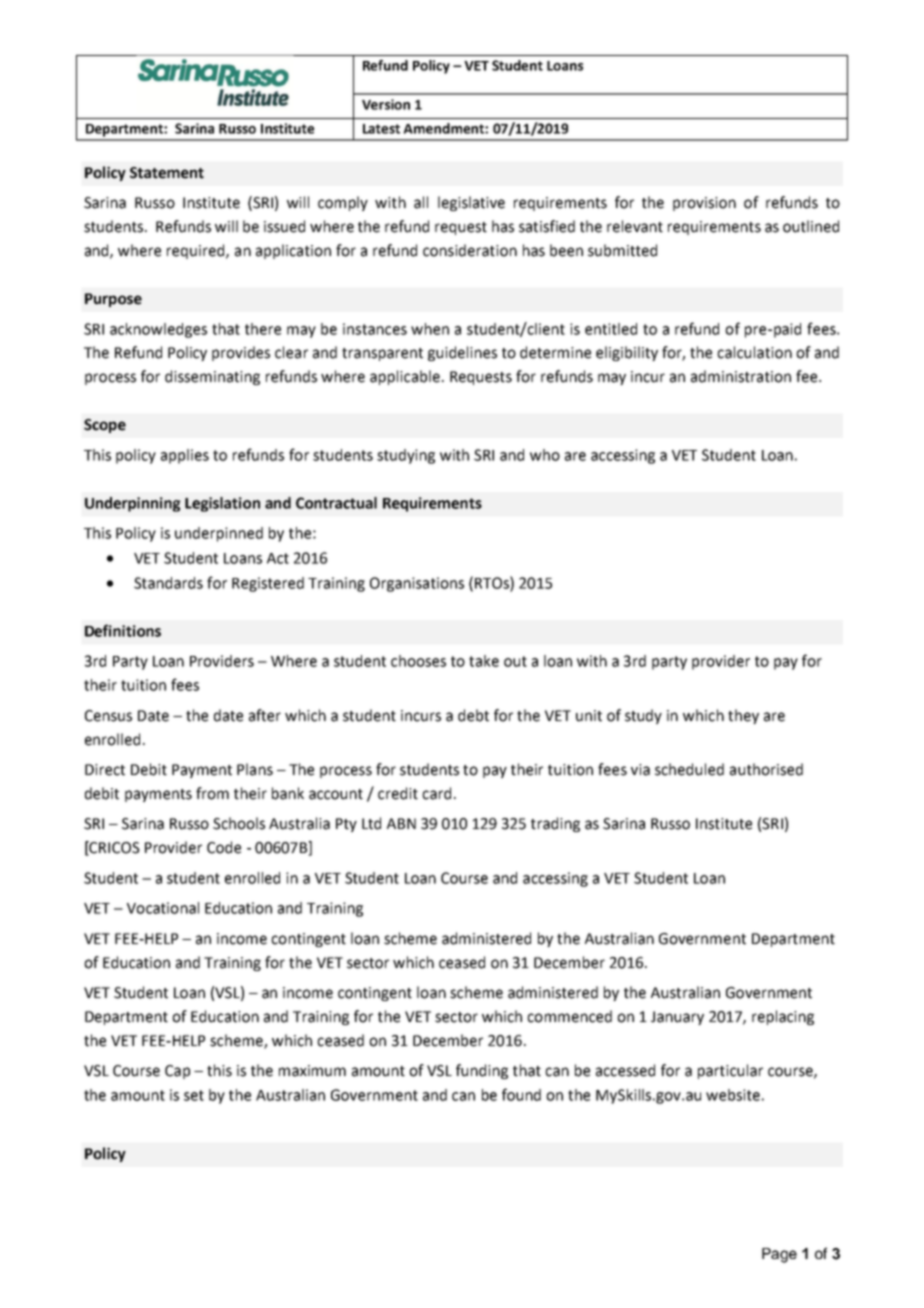 The image size is (924, 1308). I want to click on Statement, so click(167, 173).
